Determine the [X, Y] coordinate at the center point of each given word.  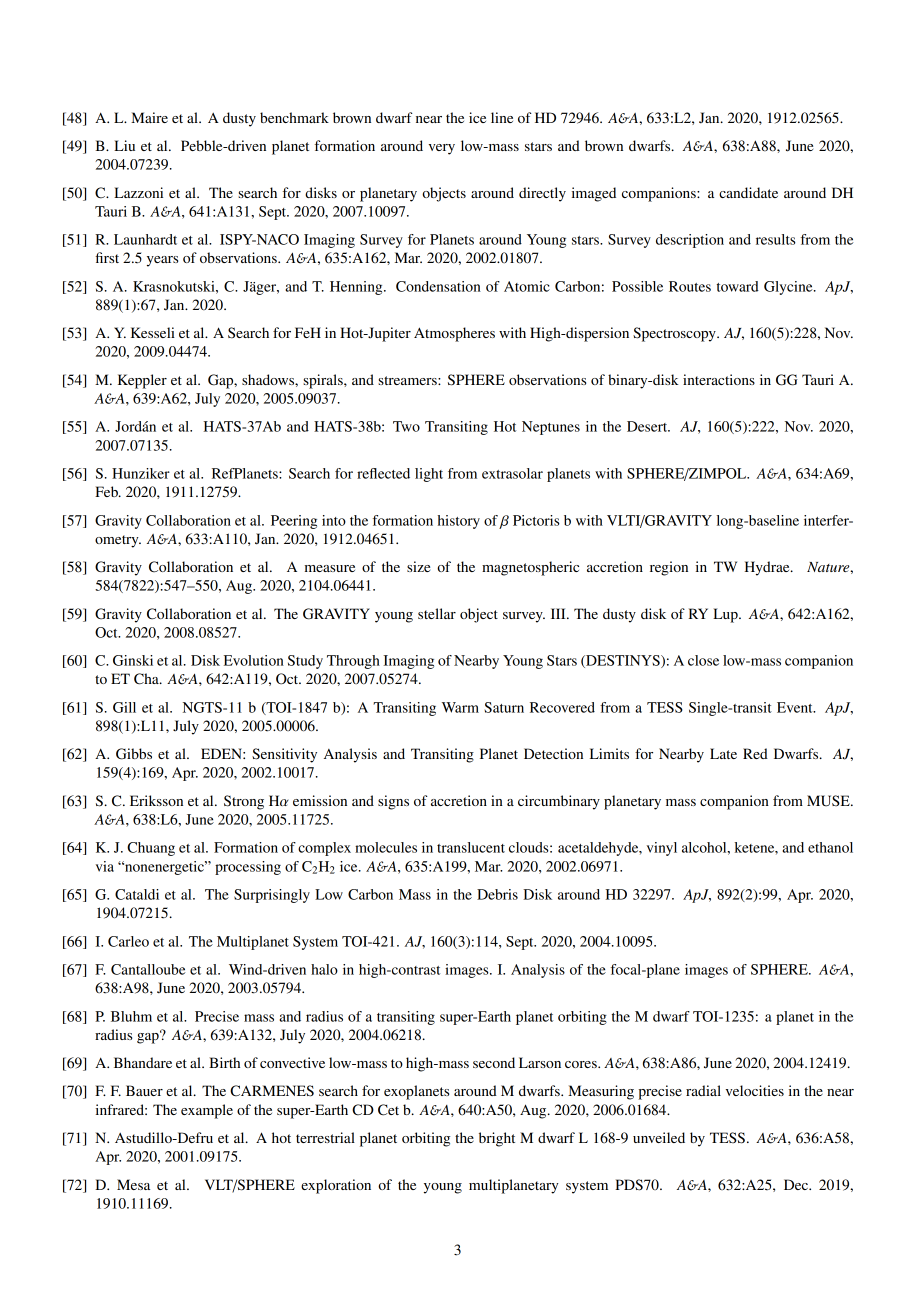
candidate [748, 192]
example [207, 1111]
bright [497, 1139]
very [442, 149]
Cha [147, 679]
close [703, 660]
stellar [437, 613]
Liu [124, 145]
